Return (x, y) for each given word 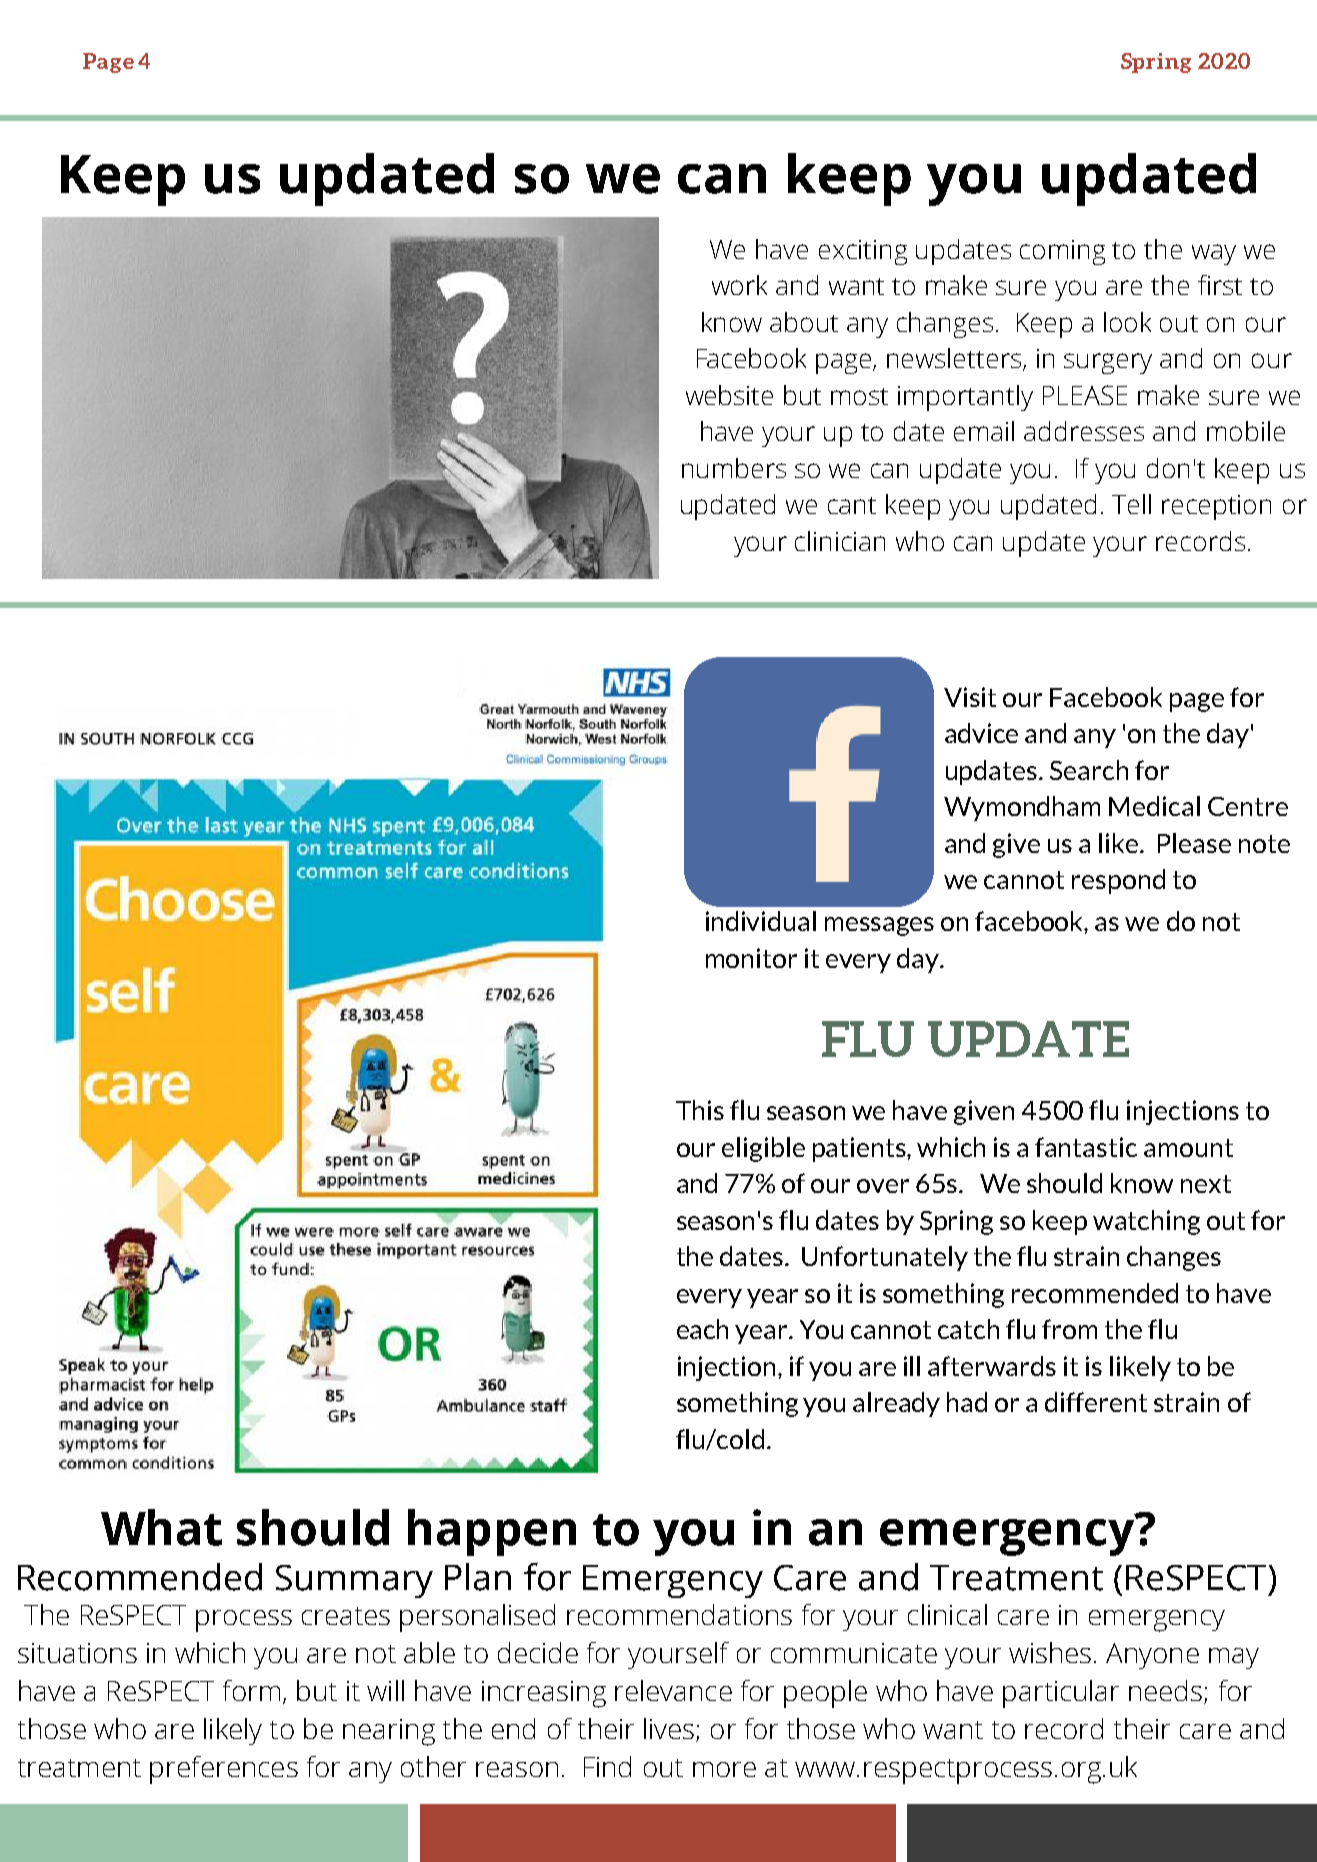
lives (670, 1730)
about (804, 322)
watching (1146, 1222)
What (161, 1527)
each (702, 1329)
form (251, 1690)
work (739, 285)
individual (761, 921)
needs (1167, 1692)
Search (1089, 770)
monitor (751, 958)
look (1127, 322)
